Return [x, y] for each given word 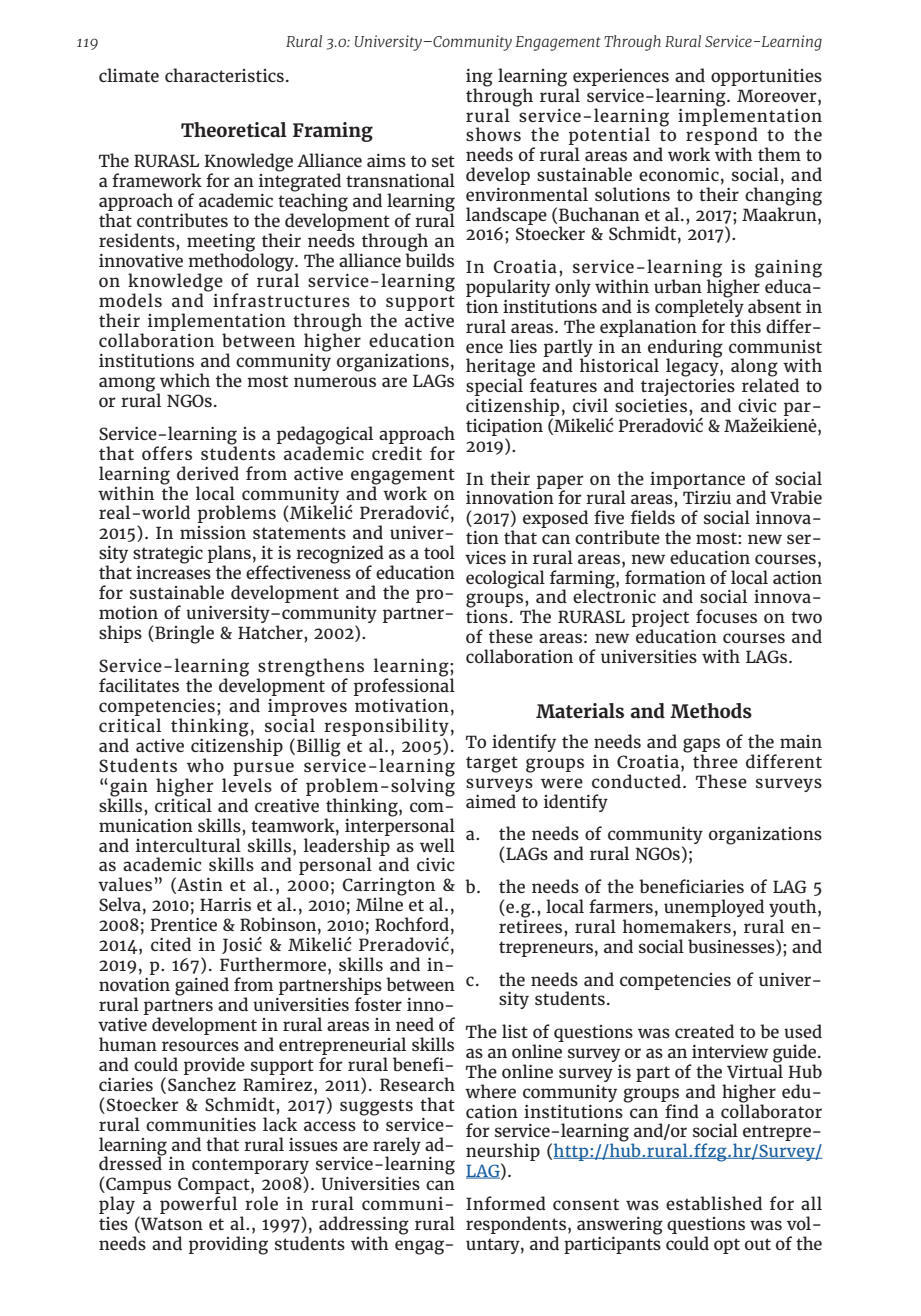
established [714, 1203]
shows [493, 134]
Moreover [778, 95]
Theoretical [234, 129]
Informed [506, 1203]
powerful [198, 1205]
